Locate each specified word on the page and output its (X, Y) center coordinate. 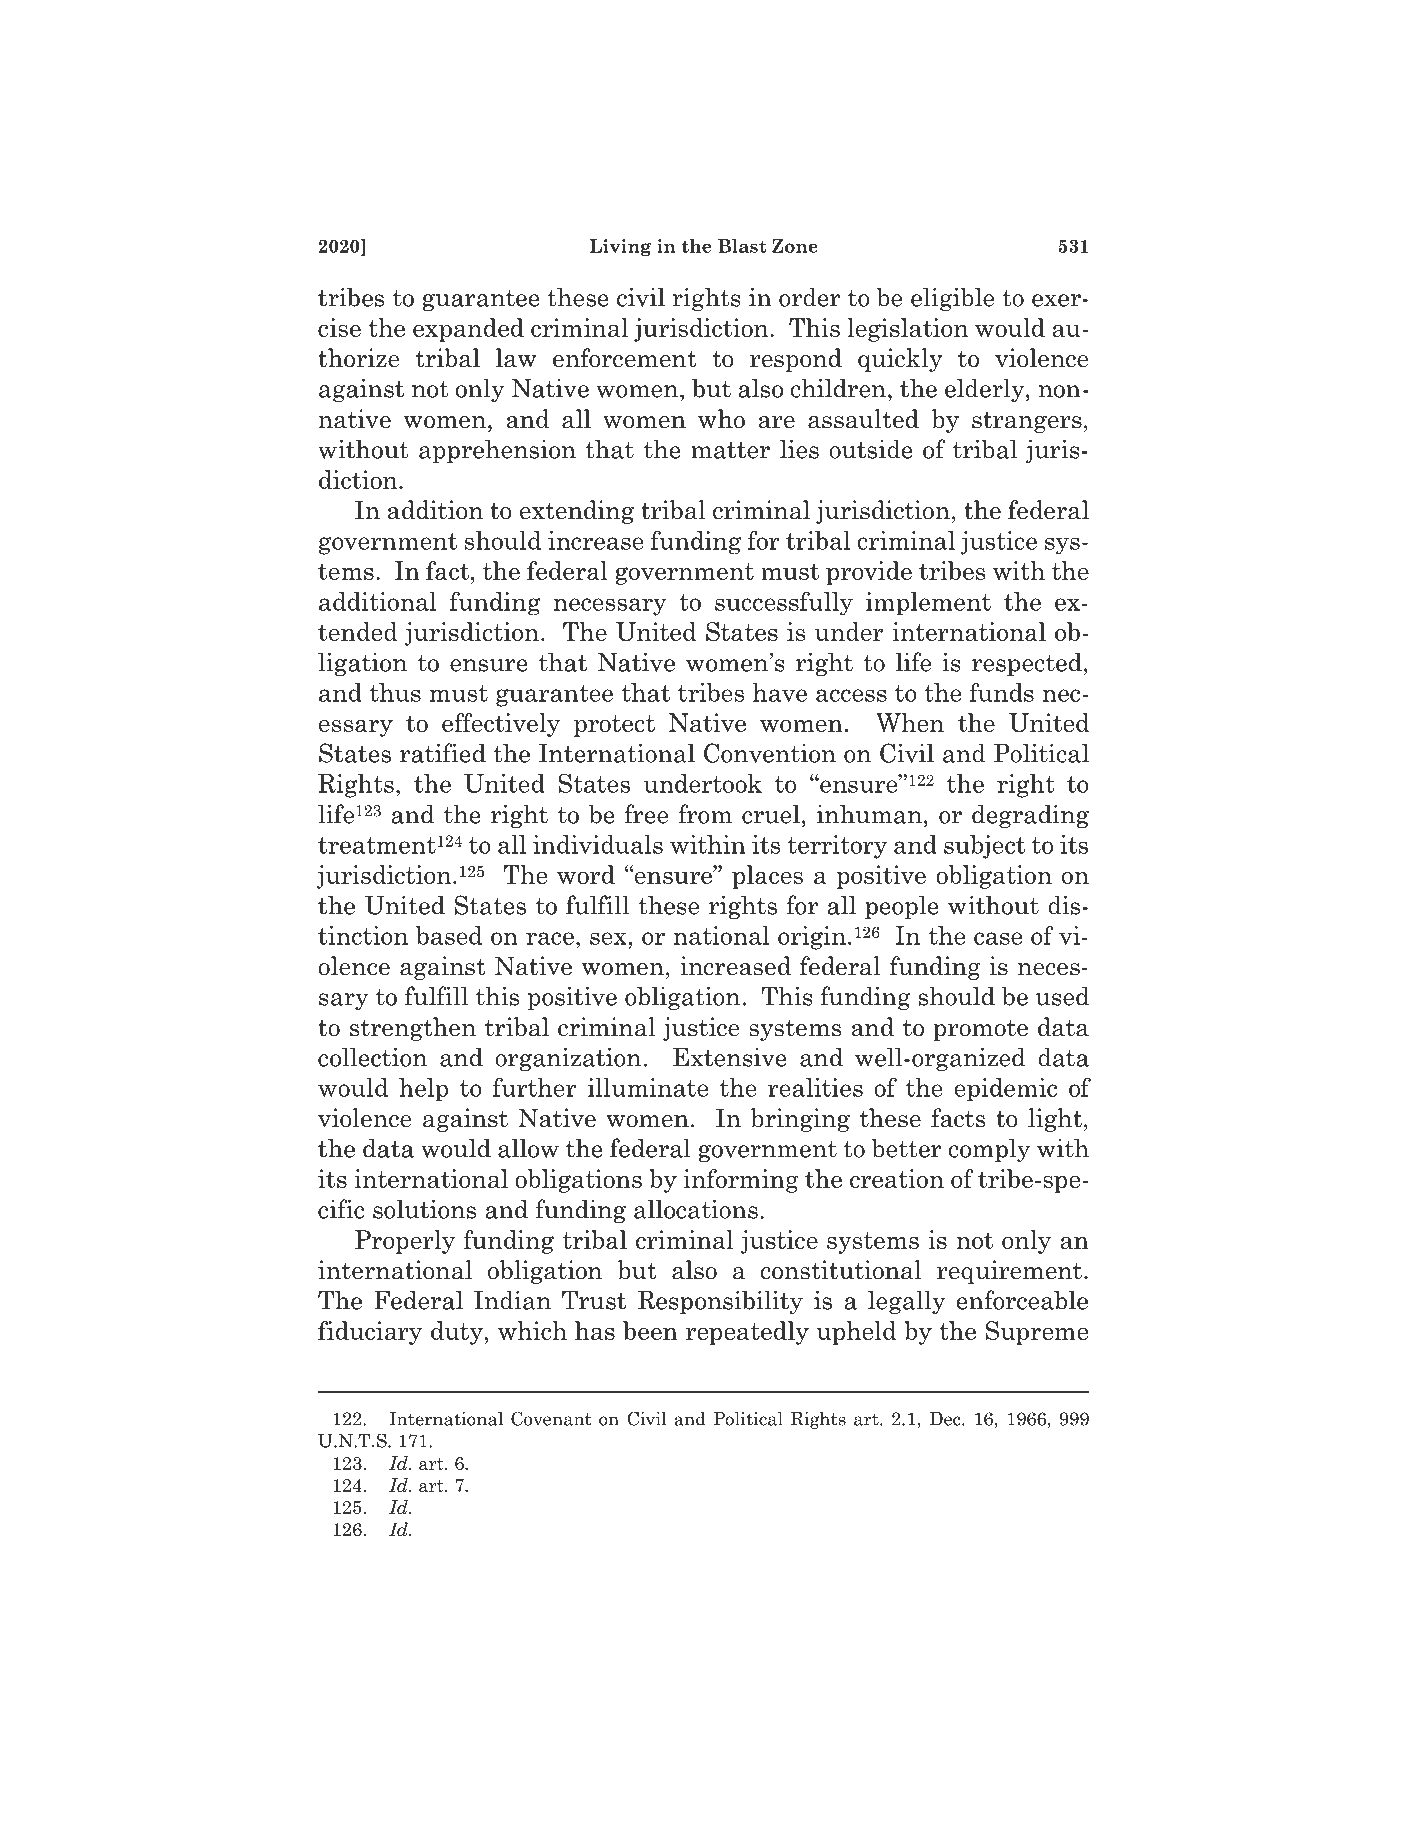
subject (984, 847)
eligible (952, 299)
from (705, 814)
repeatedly (747, 1333)
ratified (443, 753)
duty (458, 1333)
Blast (742, 246)
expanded (468, 330)
